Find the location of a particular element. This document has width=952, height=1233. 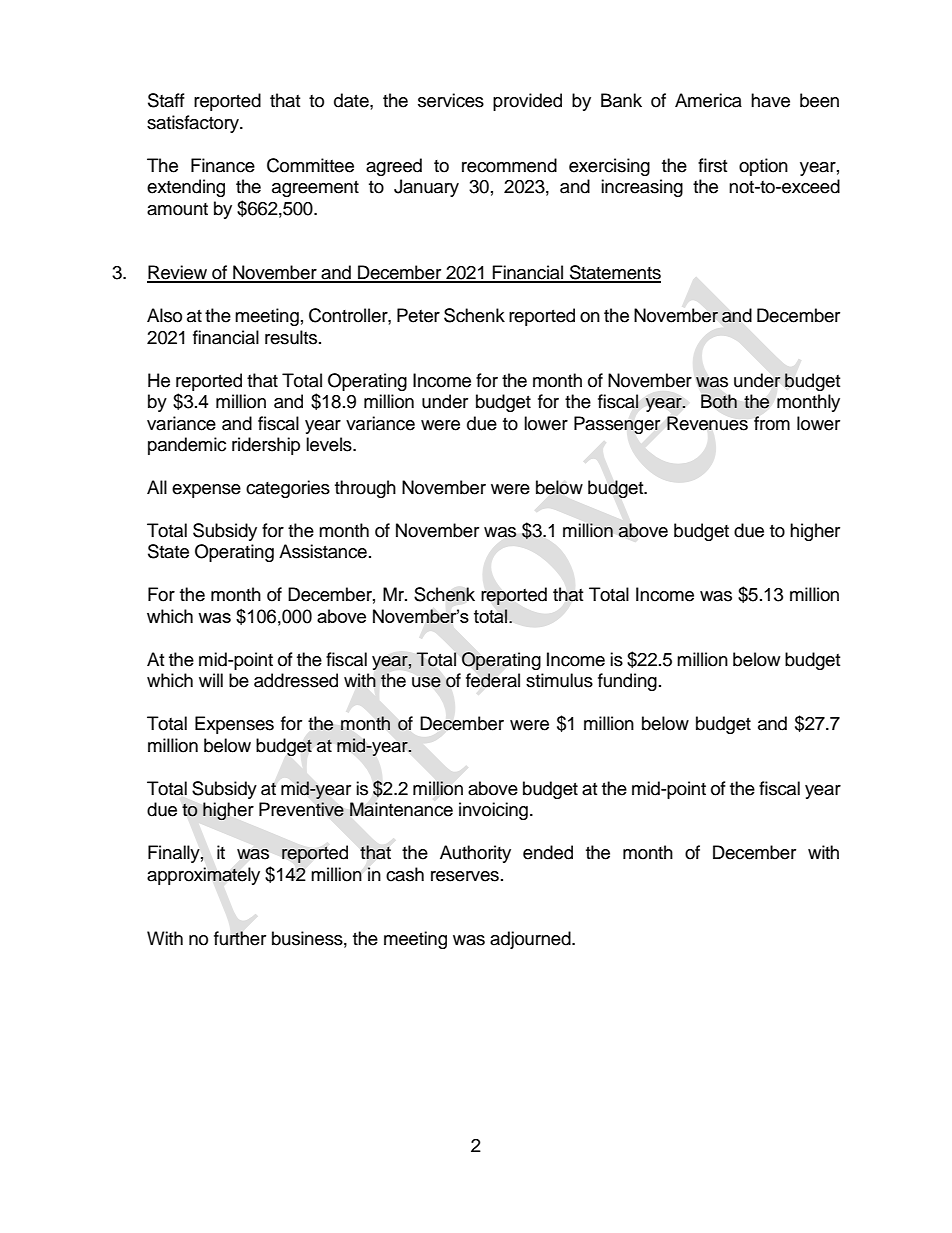

reserves is located at coordinates (465, 876).
